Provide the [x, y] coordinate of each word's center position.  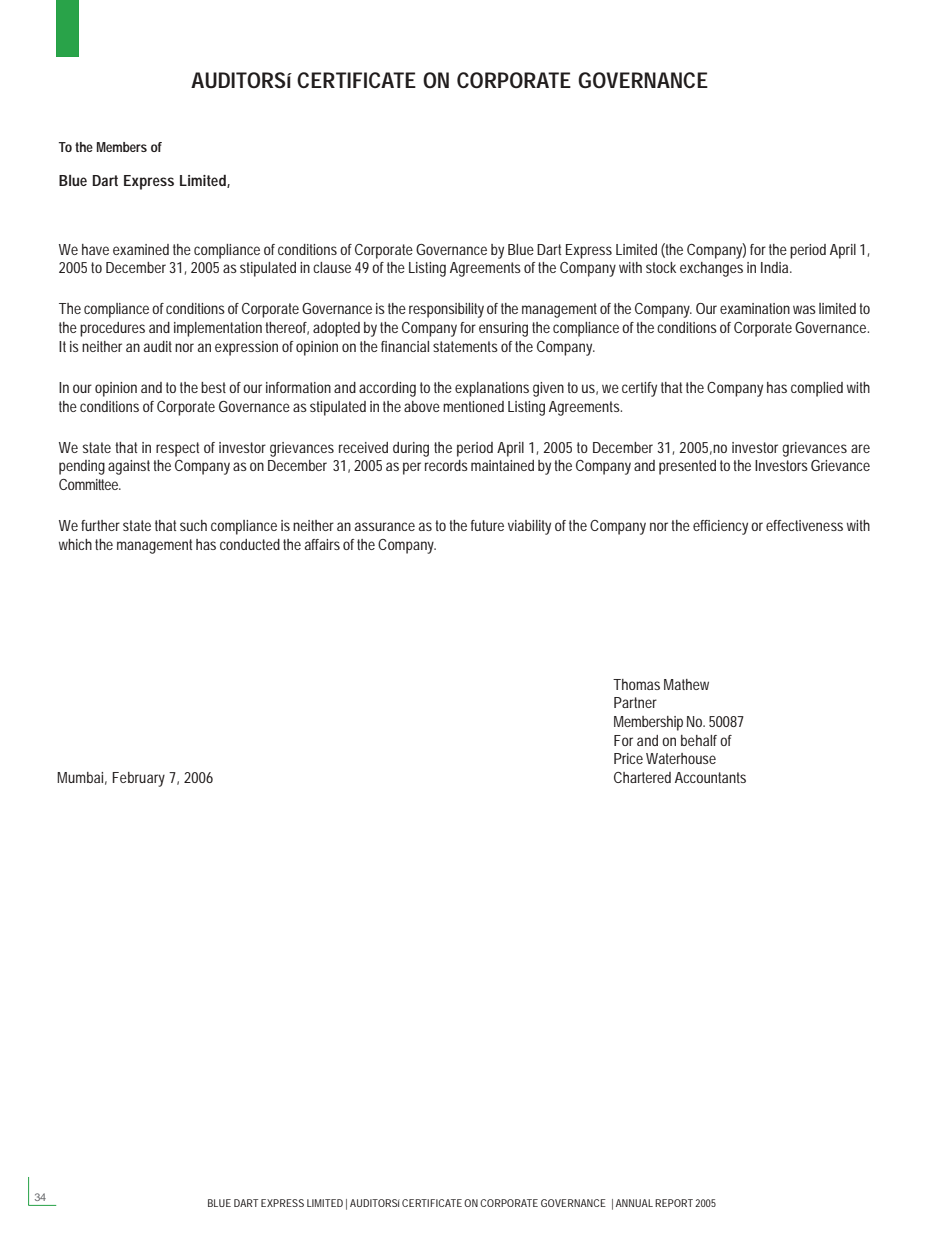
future [487, 525]
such [193, 525]
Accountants [710, 777]
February [138, 779]
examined [141, 249]
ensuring [503, 329]
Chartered [642, 777]
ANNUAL [634, 1203]
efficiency [722, 527]
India [776, 267]
